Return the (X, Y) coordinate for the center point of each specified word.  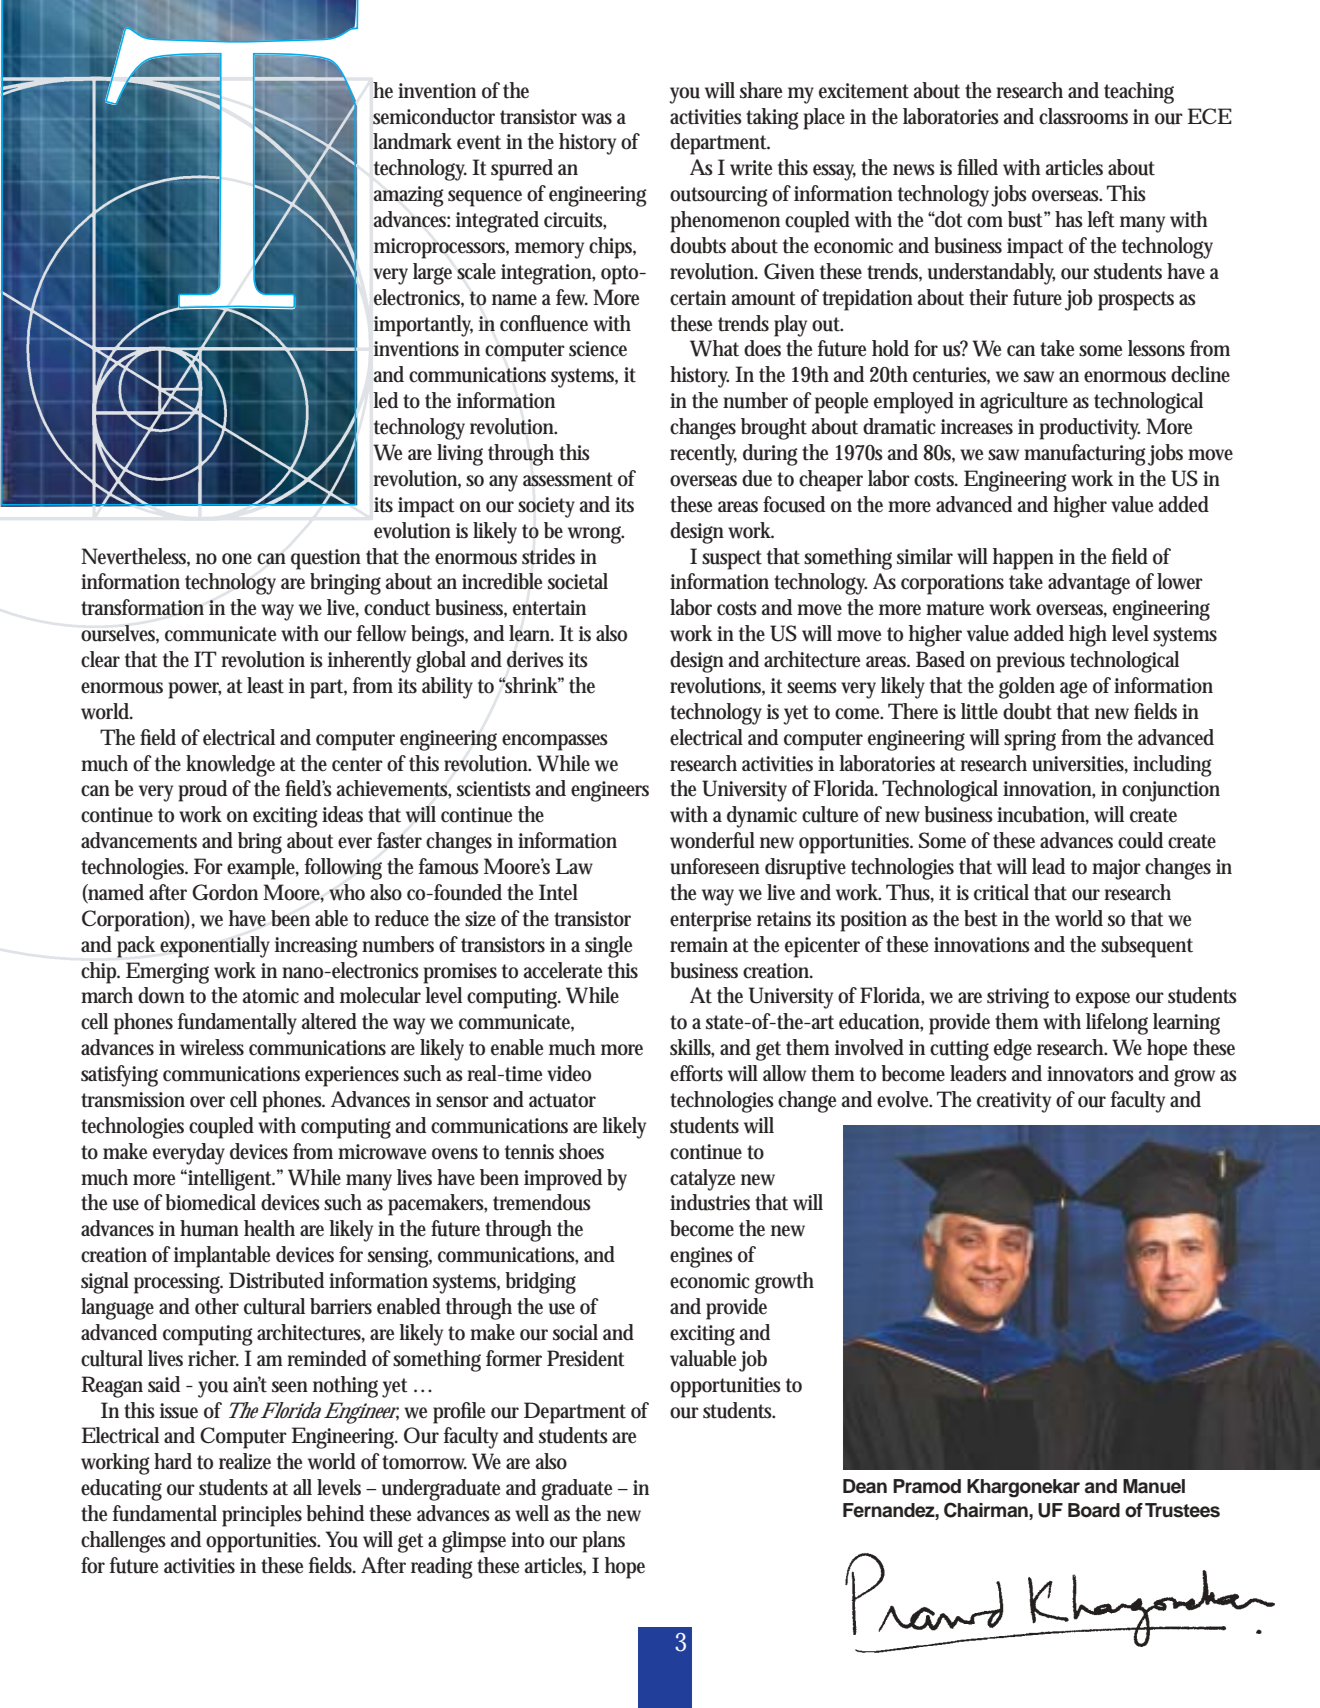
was (596, 119)
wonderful (712, 840)
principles (262, 1516)
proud (202, 791)
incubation (1043, 815)
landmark (412, 141)
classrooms (1083, 116)
